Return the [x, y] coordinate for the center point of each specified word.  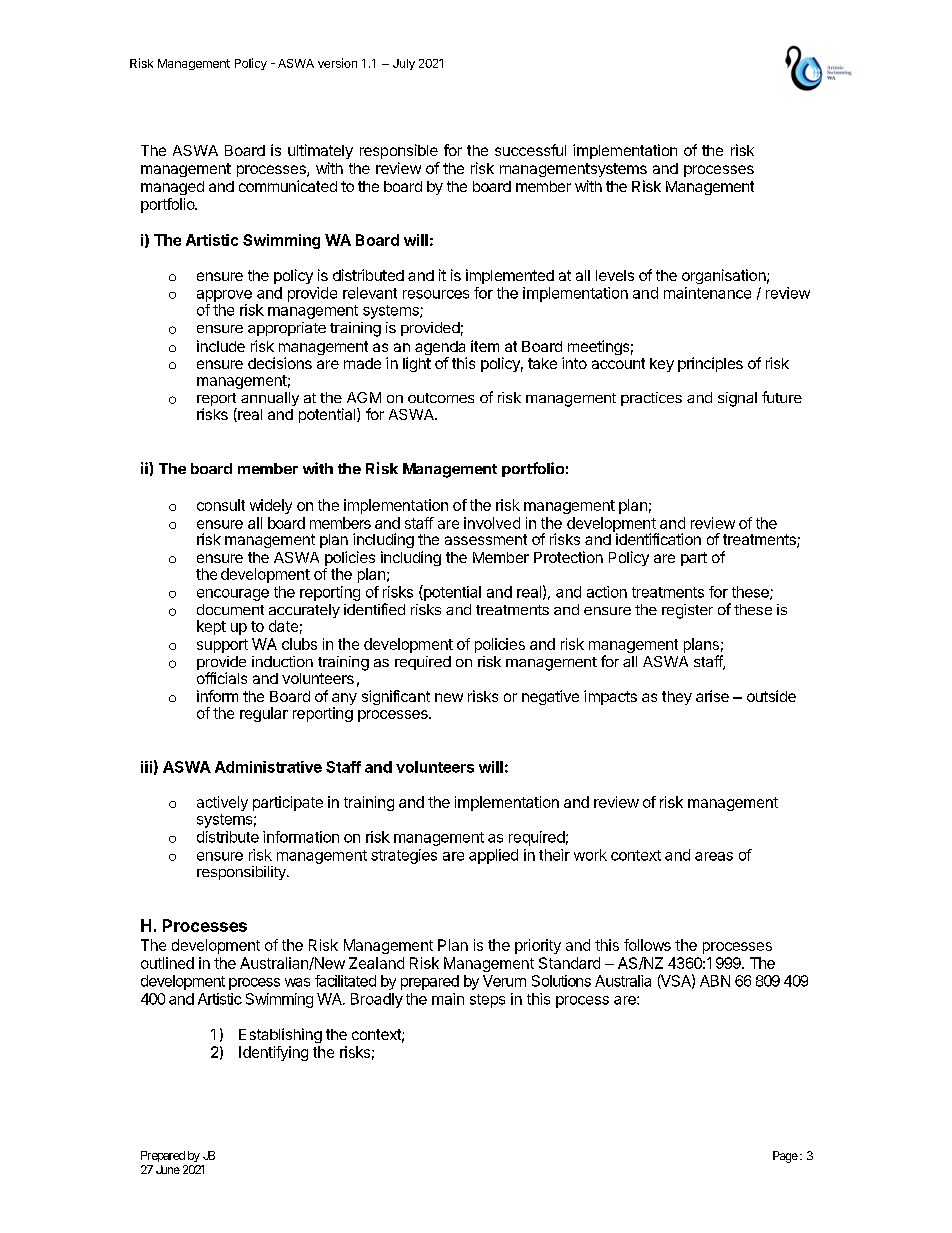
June [168, 1169]
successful [530, 150]
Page [785, 1157]
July [404, 64]
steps [487, 1001]
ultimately [320, 151]
